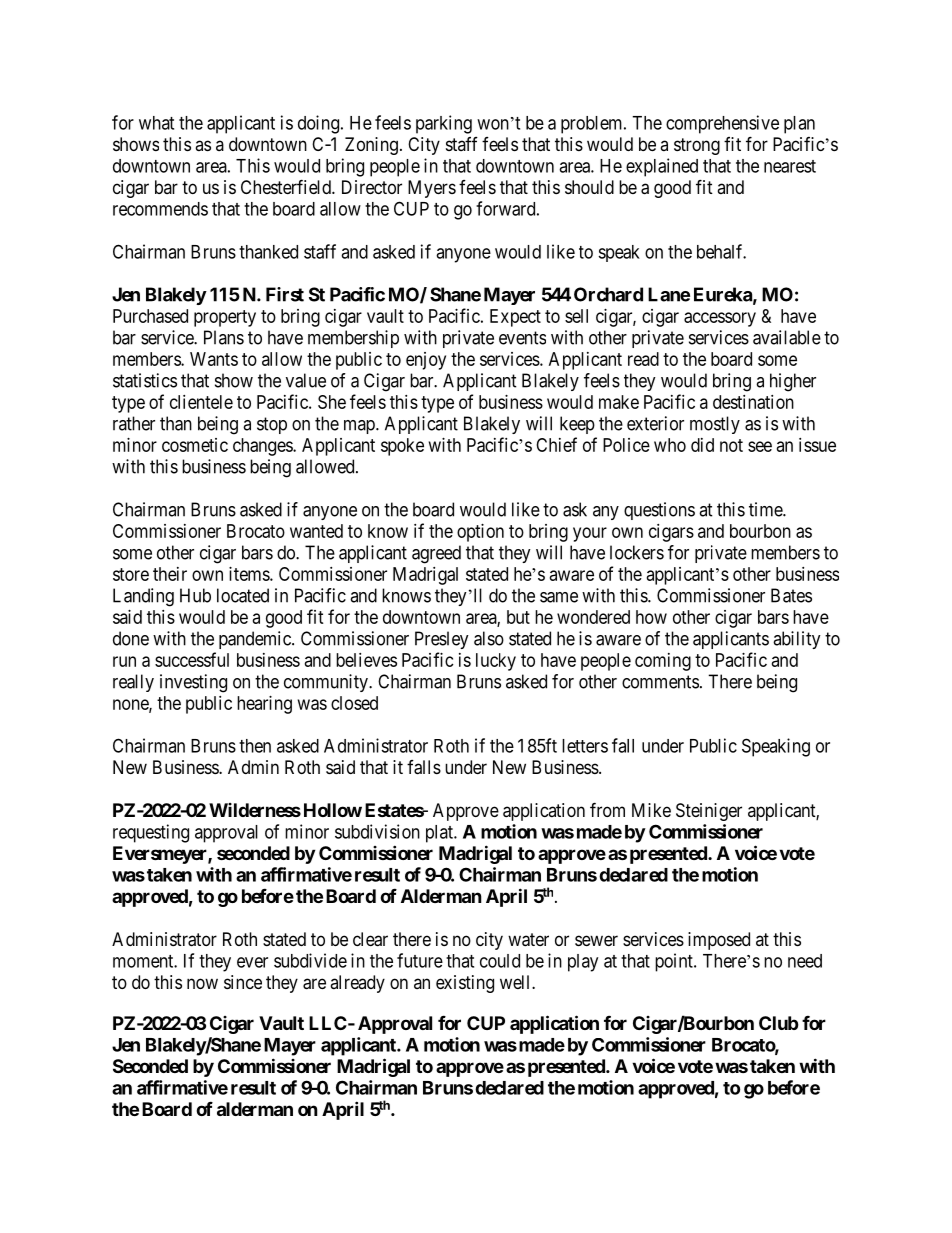 Image resolution: width=952 pixels, height=1233 pixels. What do you see at coordinates (496, 662) in the screenshot?
I see `lucky` at bounding box center [496, 662].
